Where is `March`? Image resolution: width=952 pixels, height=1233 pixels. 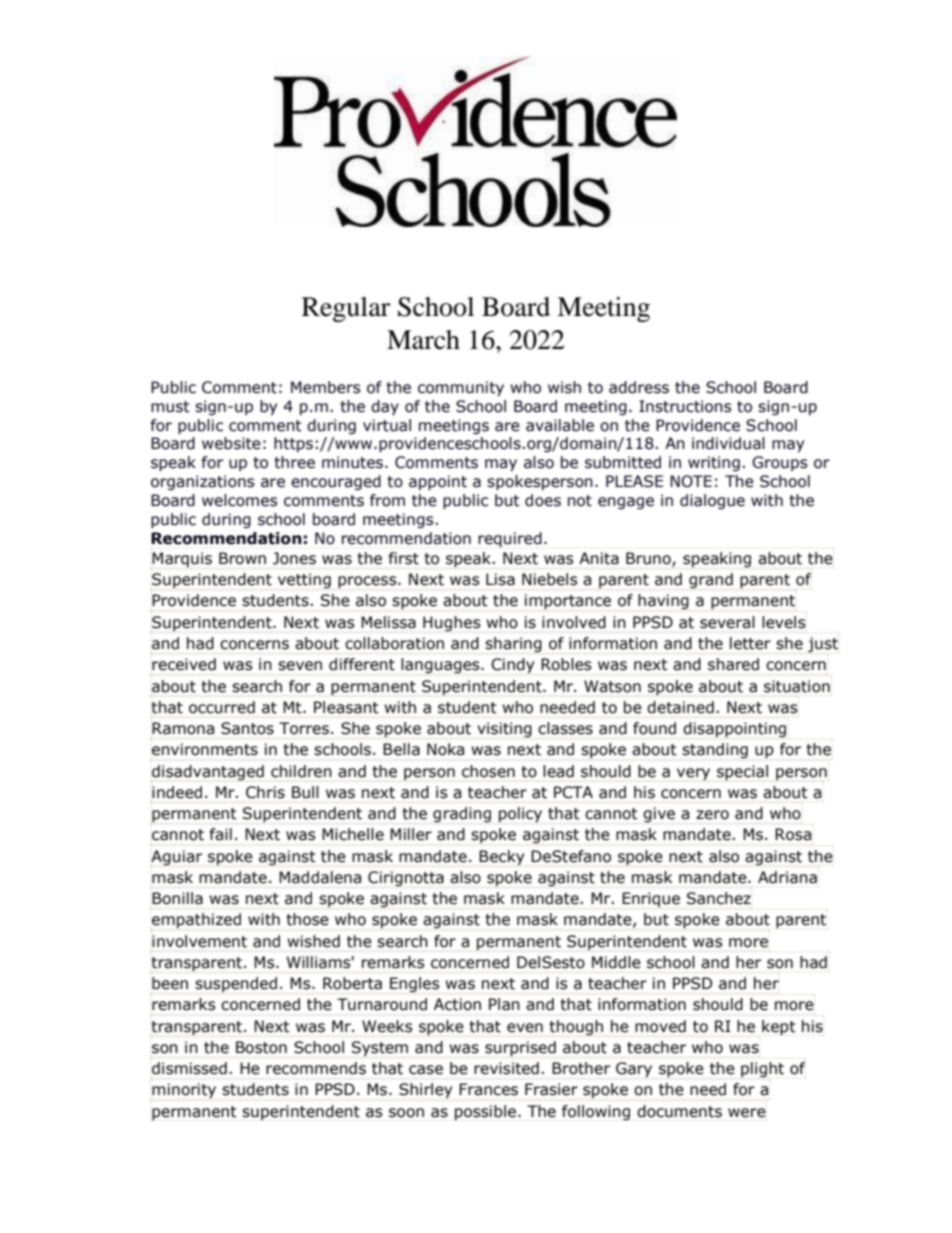
March is located at coordinates (423, 340).
